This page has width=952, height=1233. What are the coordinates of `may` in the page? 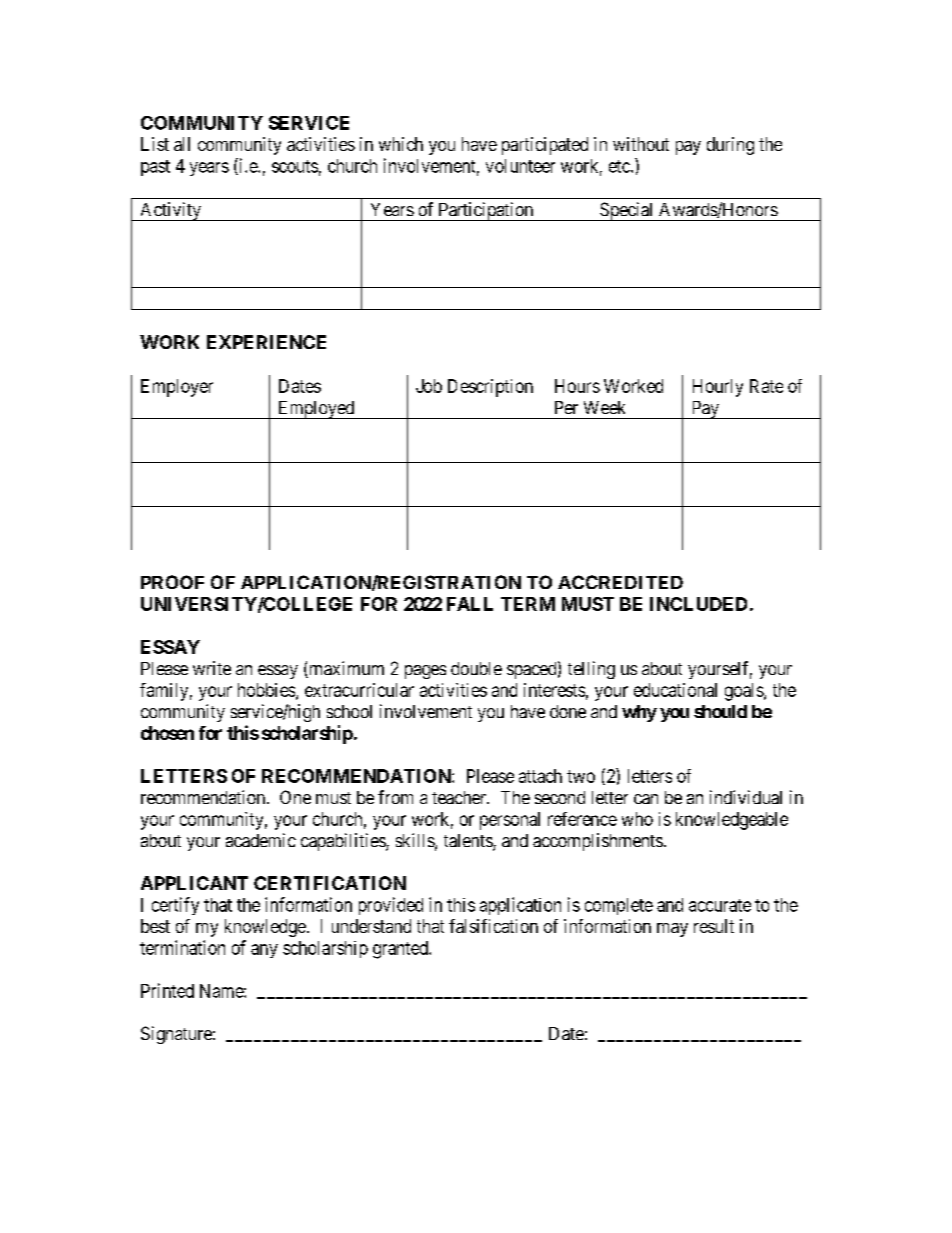 It's located at (672, 930).
